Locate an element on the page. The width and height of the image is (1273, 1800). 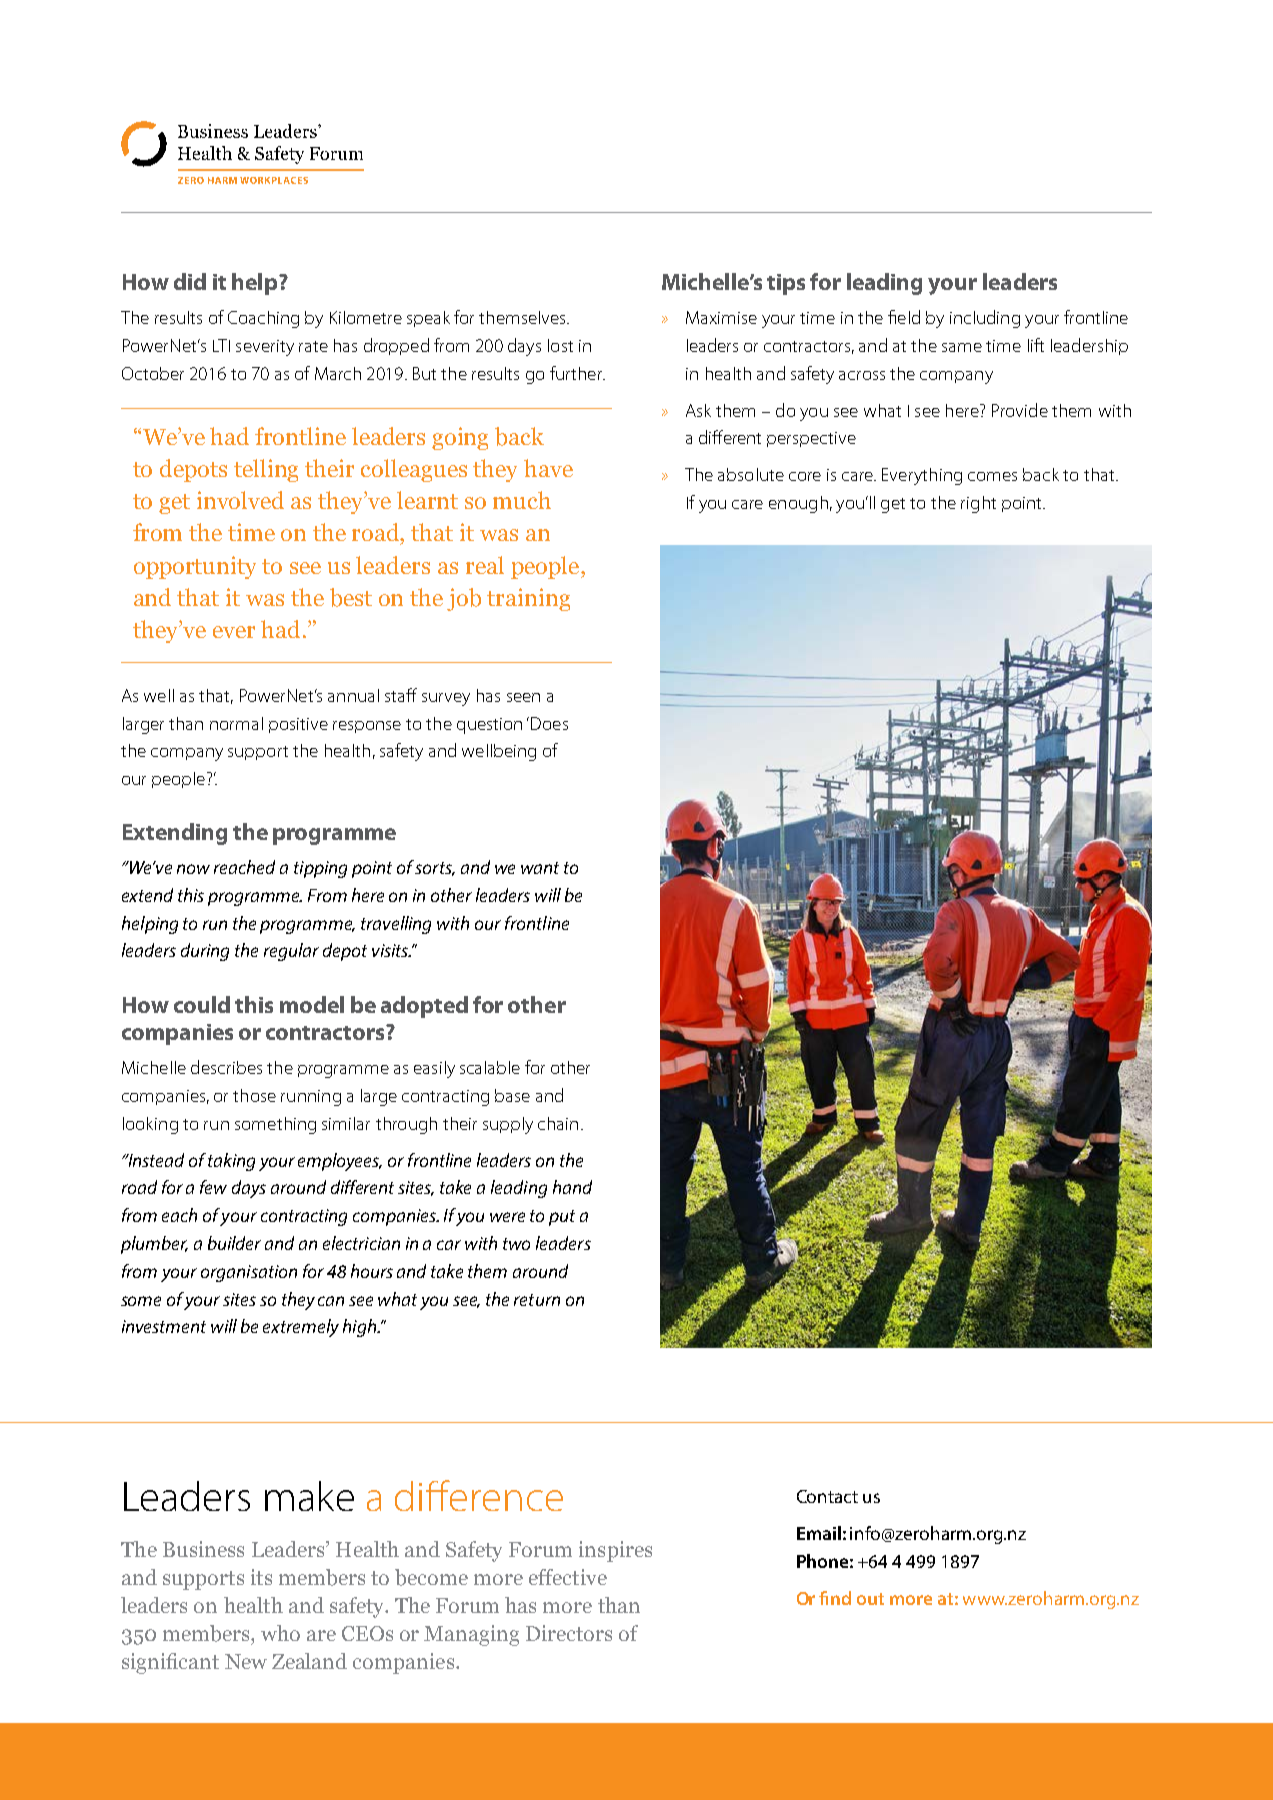
right is located at coordinates (978, 504).
